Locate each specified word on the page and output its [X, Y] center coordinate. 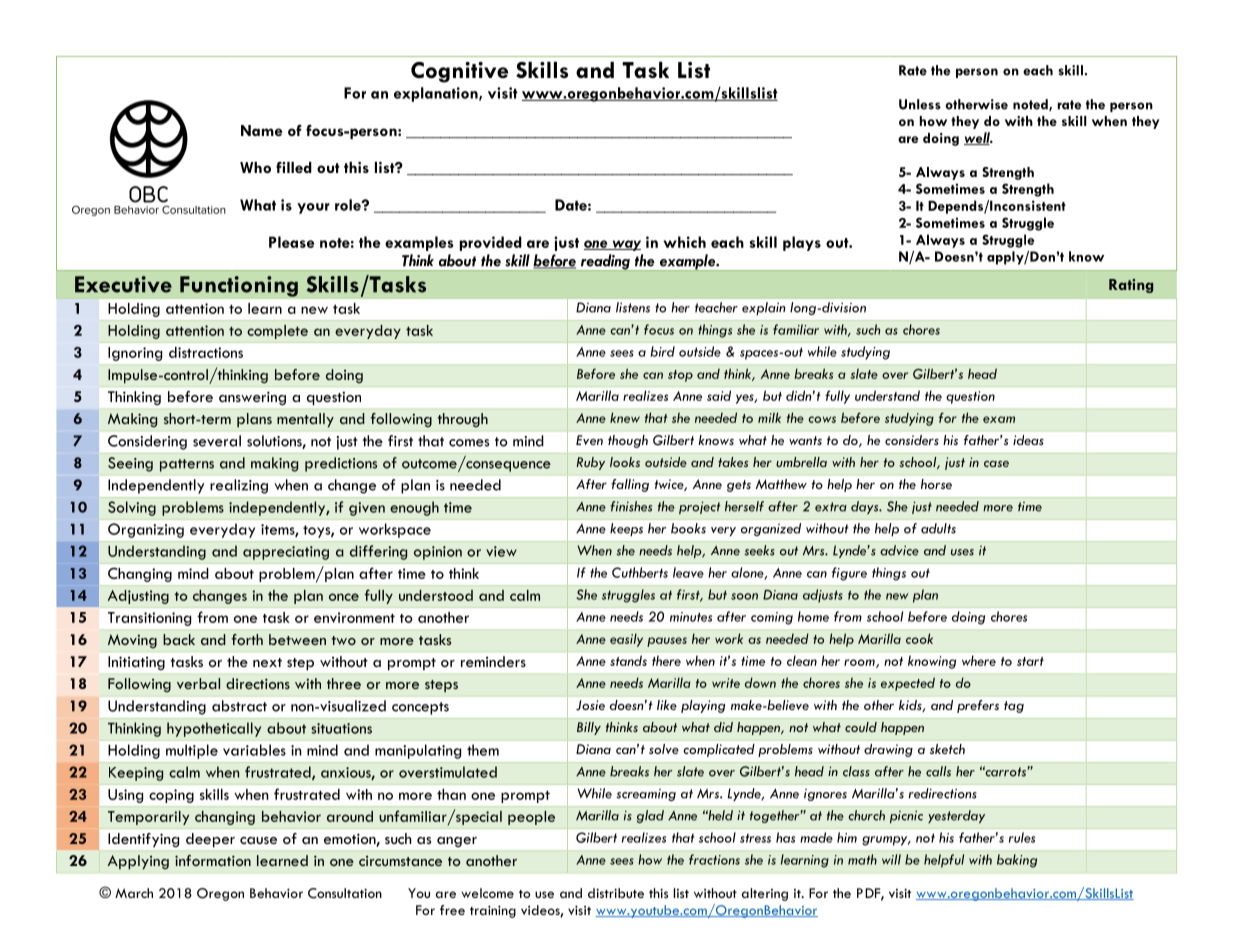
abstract [239, 706]
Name [262, 130]
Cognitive [459, 72]
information [213, 860]
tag [1014, 707]
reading [605, 262]
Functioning [239, 286]
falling [630, 485]
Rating [1131, 286]
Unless [920, 104]
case [996, 464]
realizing [239, 486]
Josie [590, 705]
